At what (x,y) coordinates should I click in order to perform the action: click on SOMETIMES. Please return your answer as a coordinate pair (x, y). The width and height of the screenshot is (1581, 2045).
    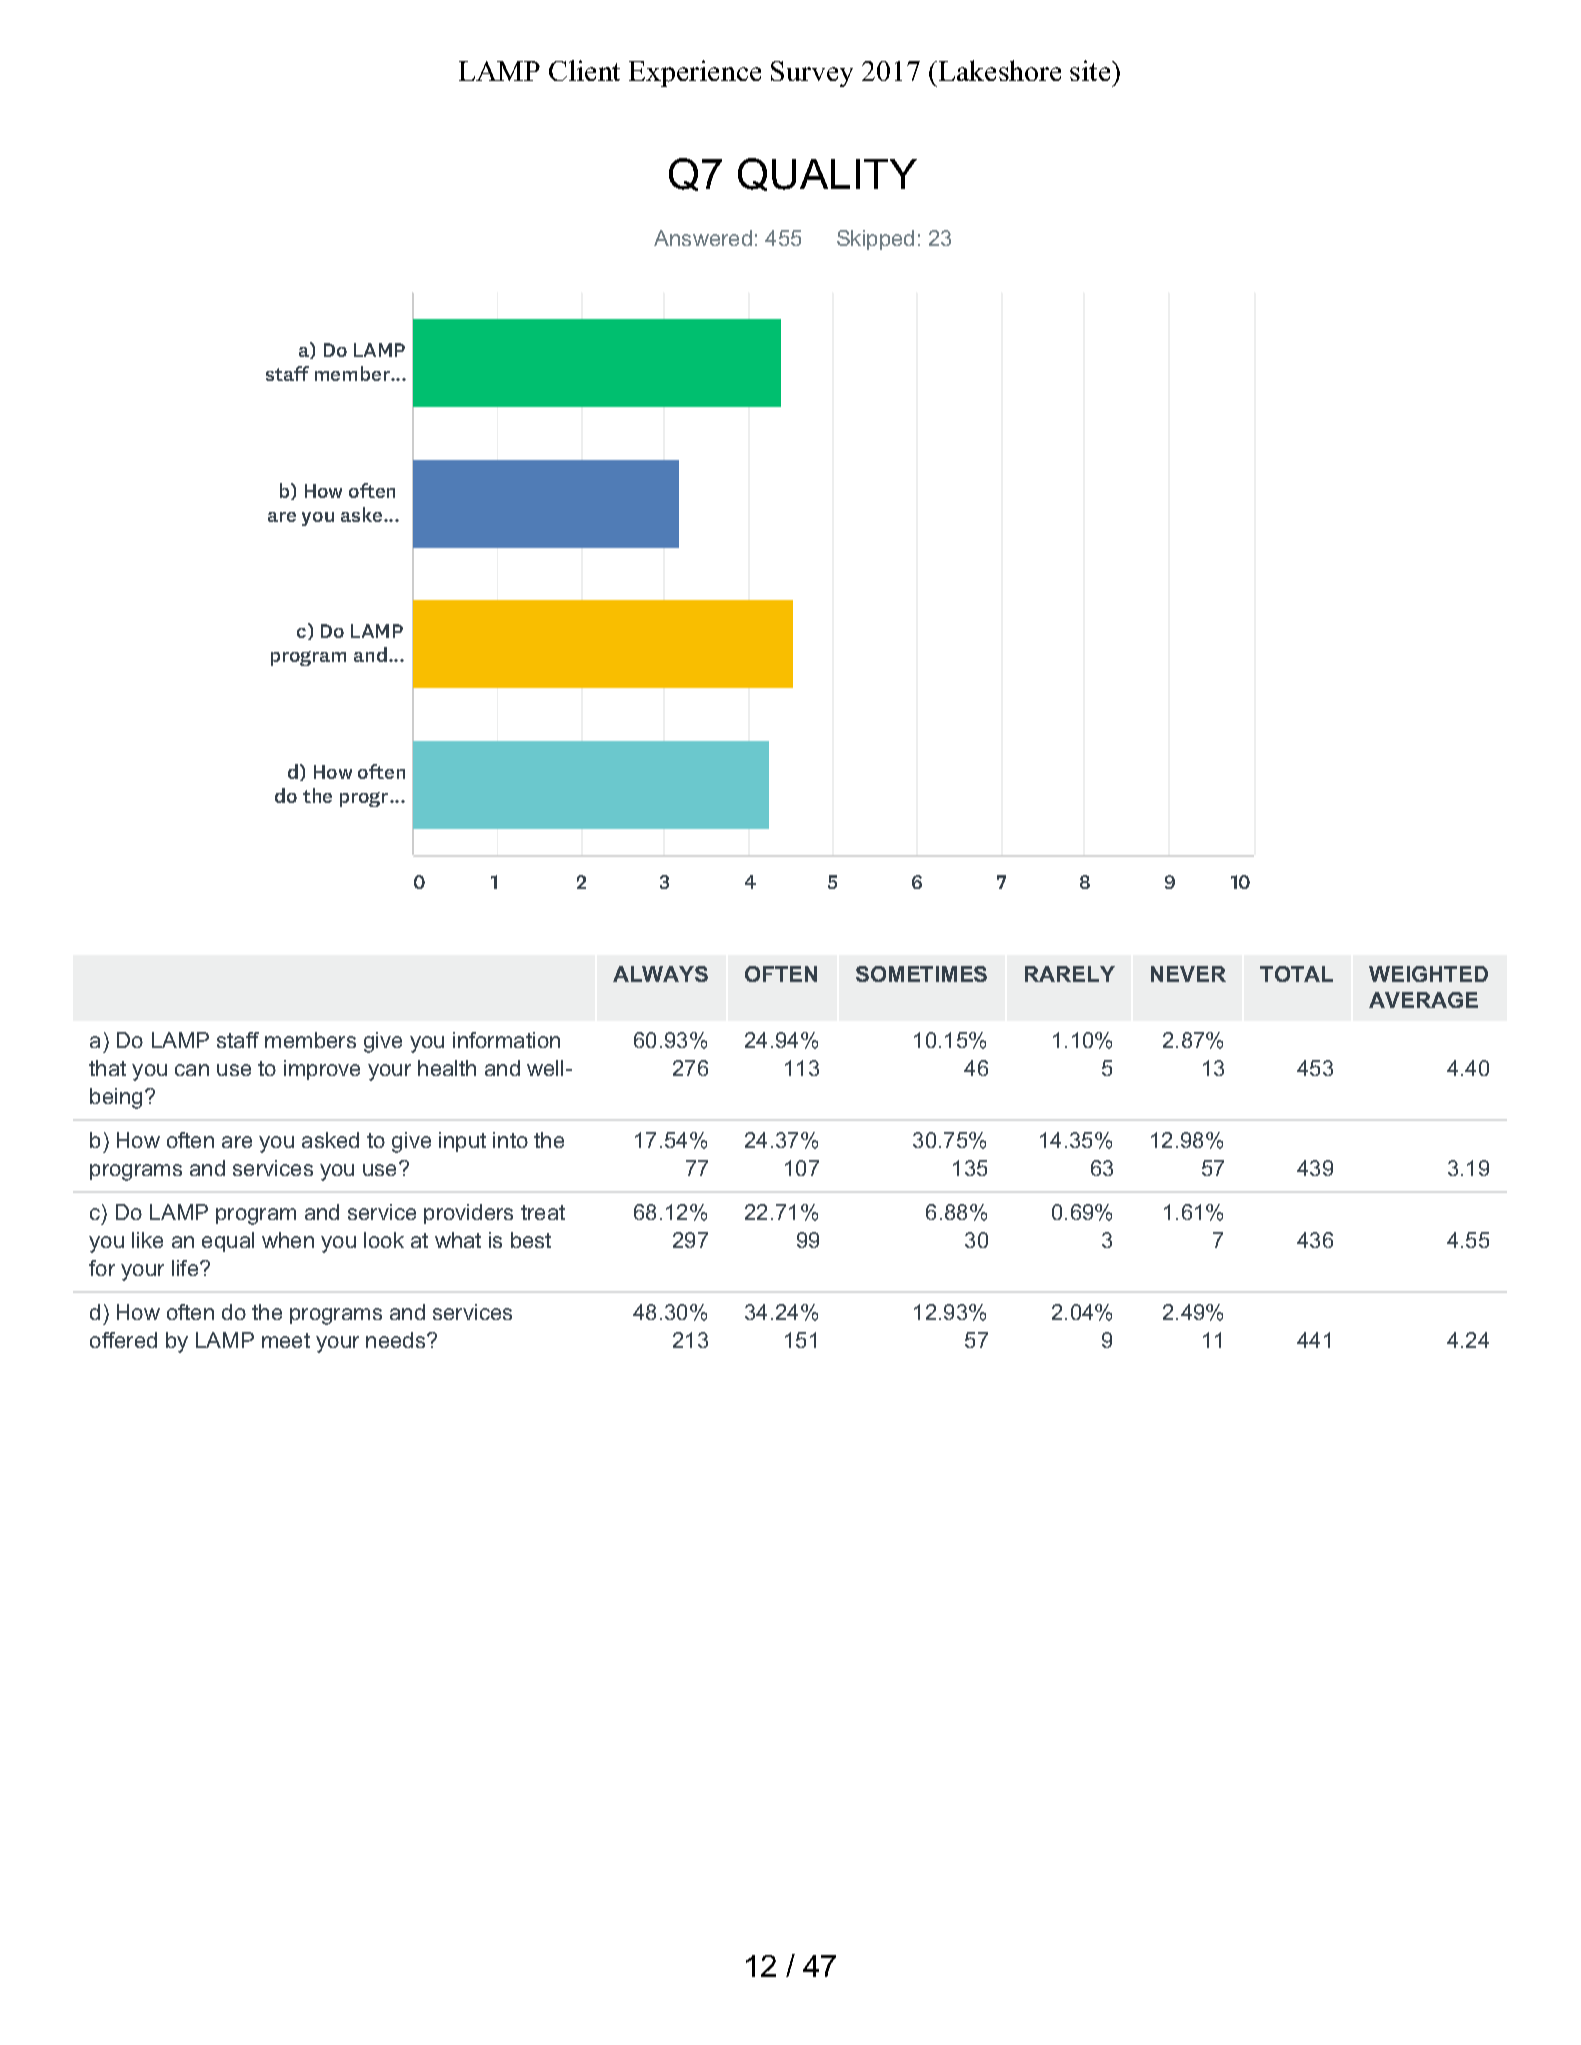
    Looking at the image, I should click on (921, 974).
